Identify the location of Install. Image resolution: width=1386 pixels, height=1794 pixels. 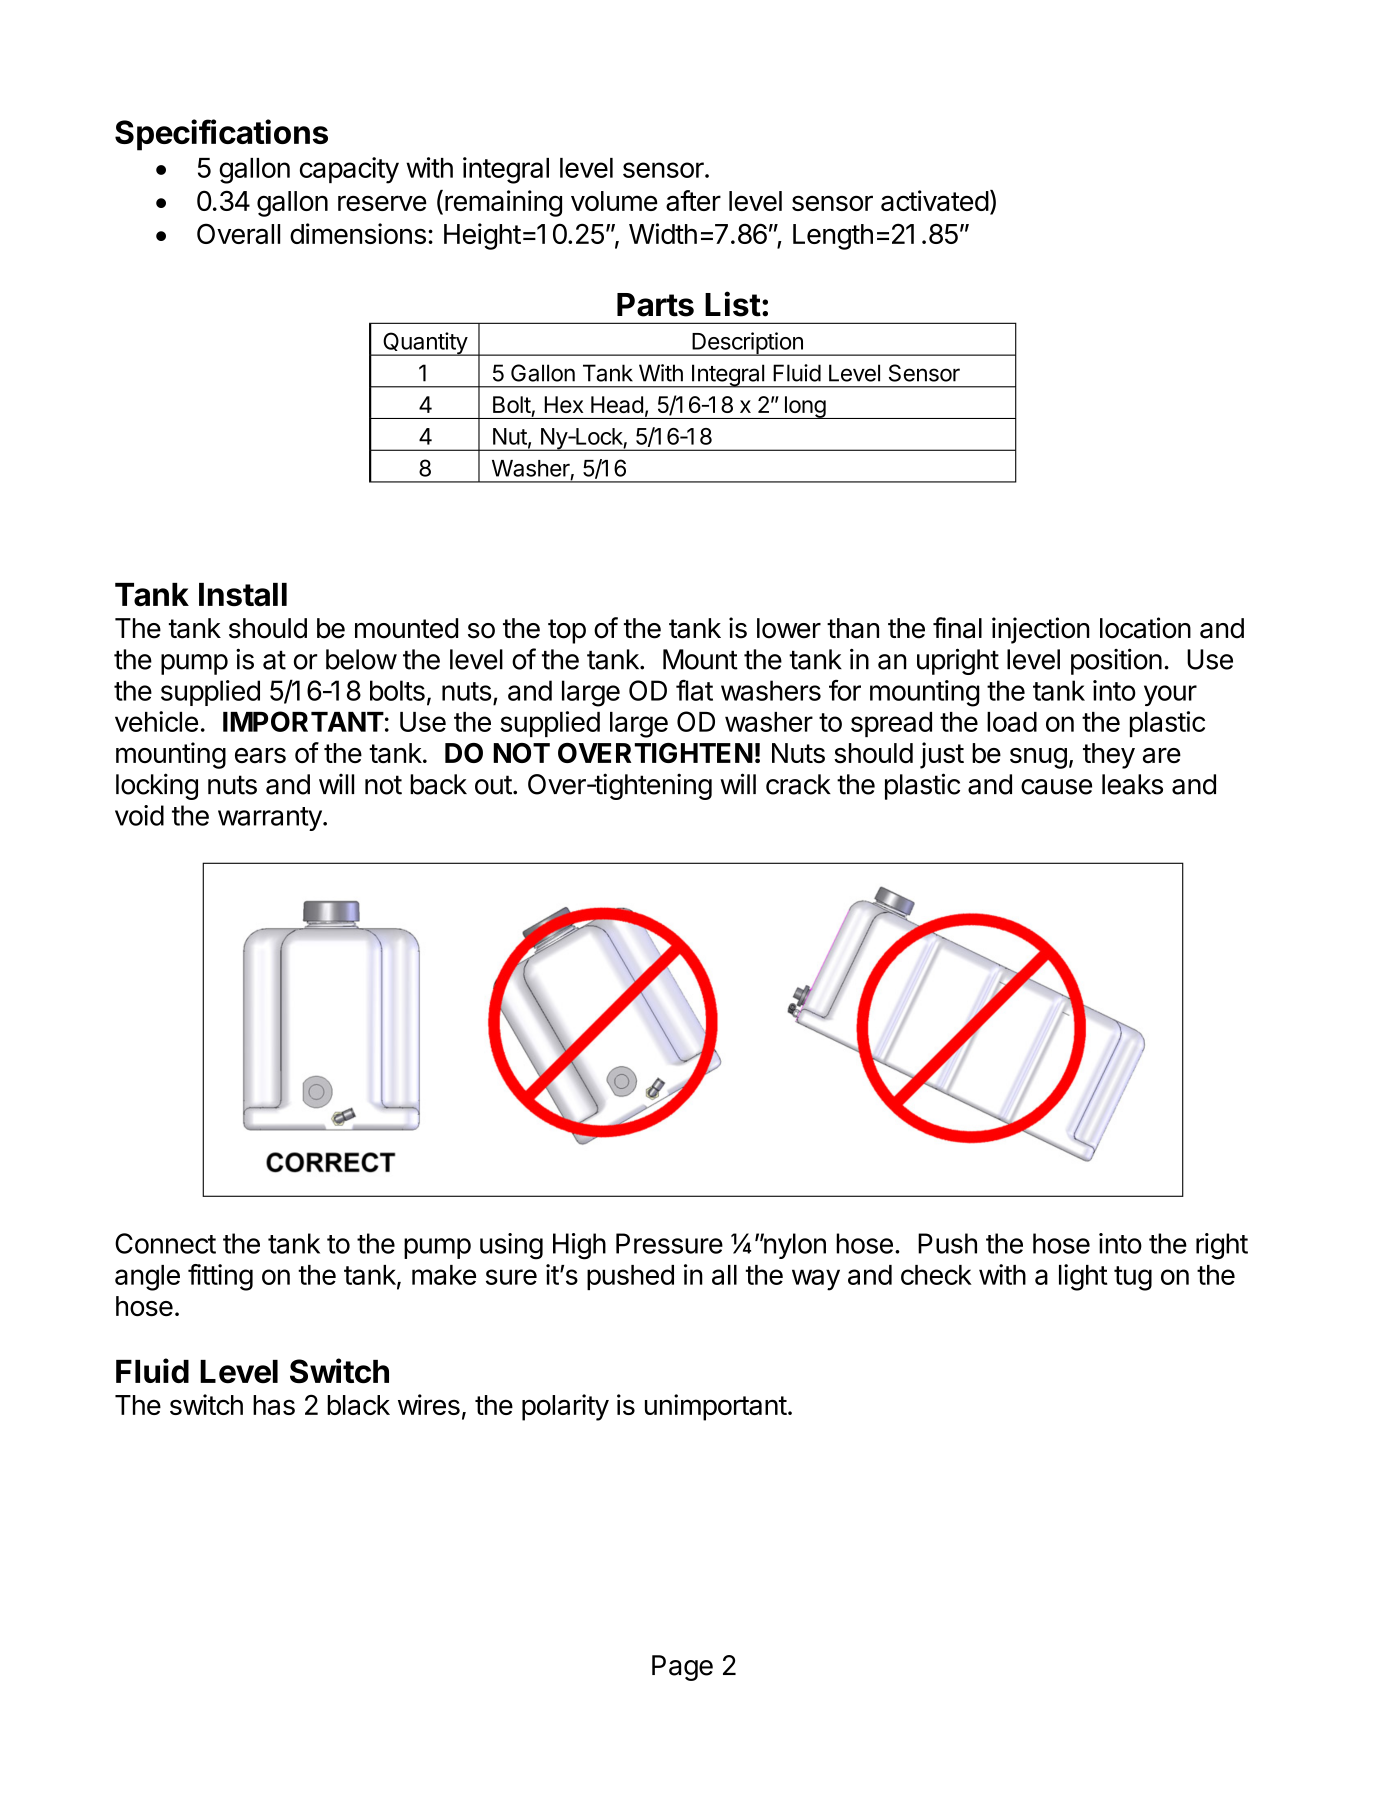
(243, 595).
